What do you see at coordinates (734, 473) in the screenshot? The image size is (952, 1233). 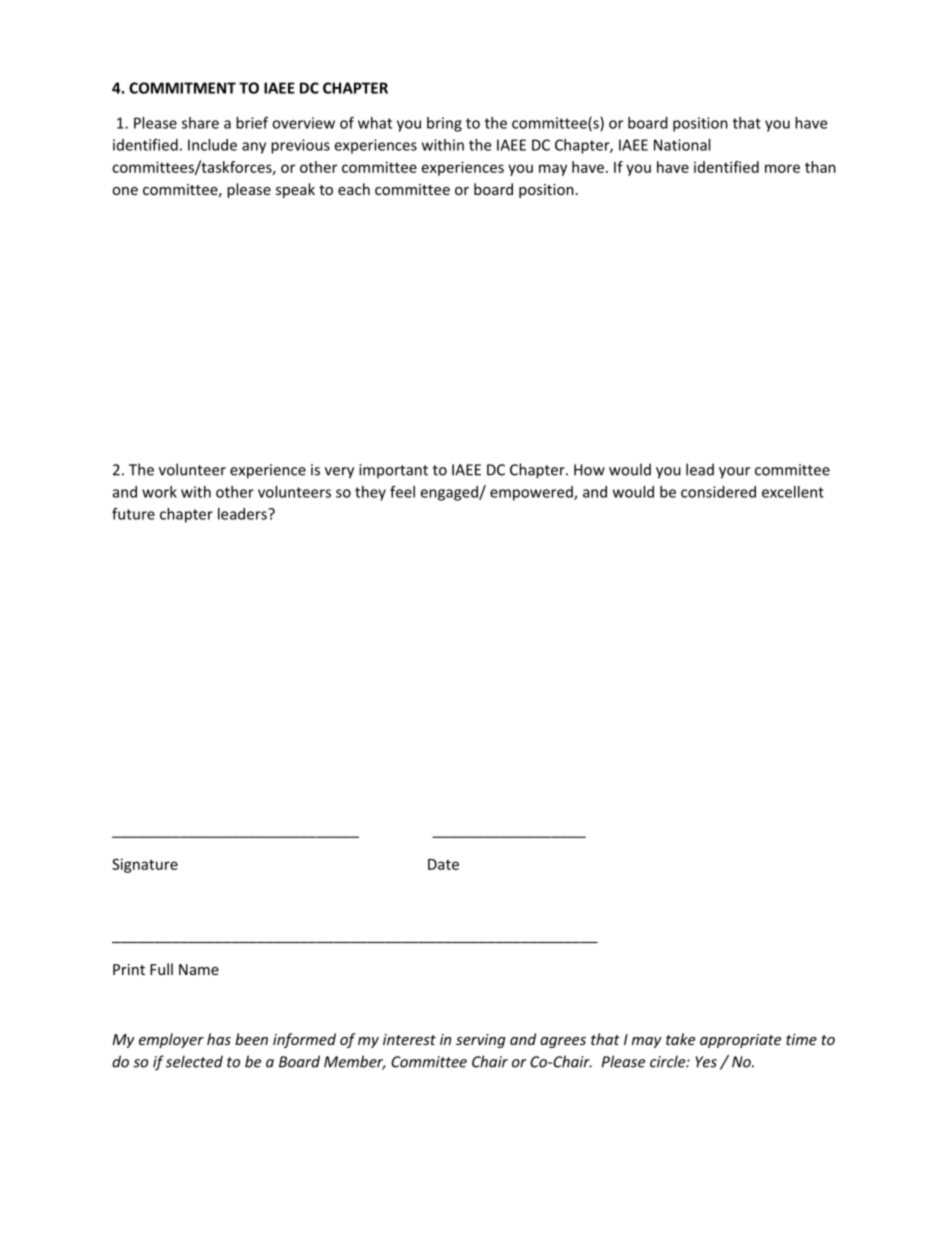 I see `your` at bounding box center [734, 473].
